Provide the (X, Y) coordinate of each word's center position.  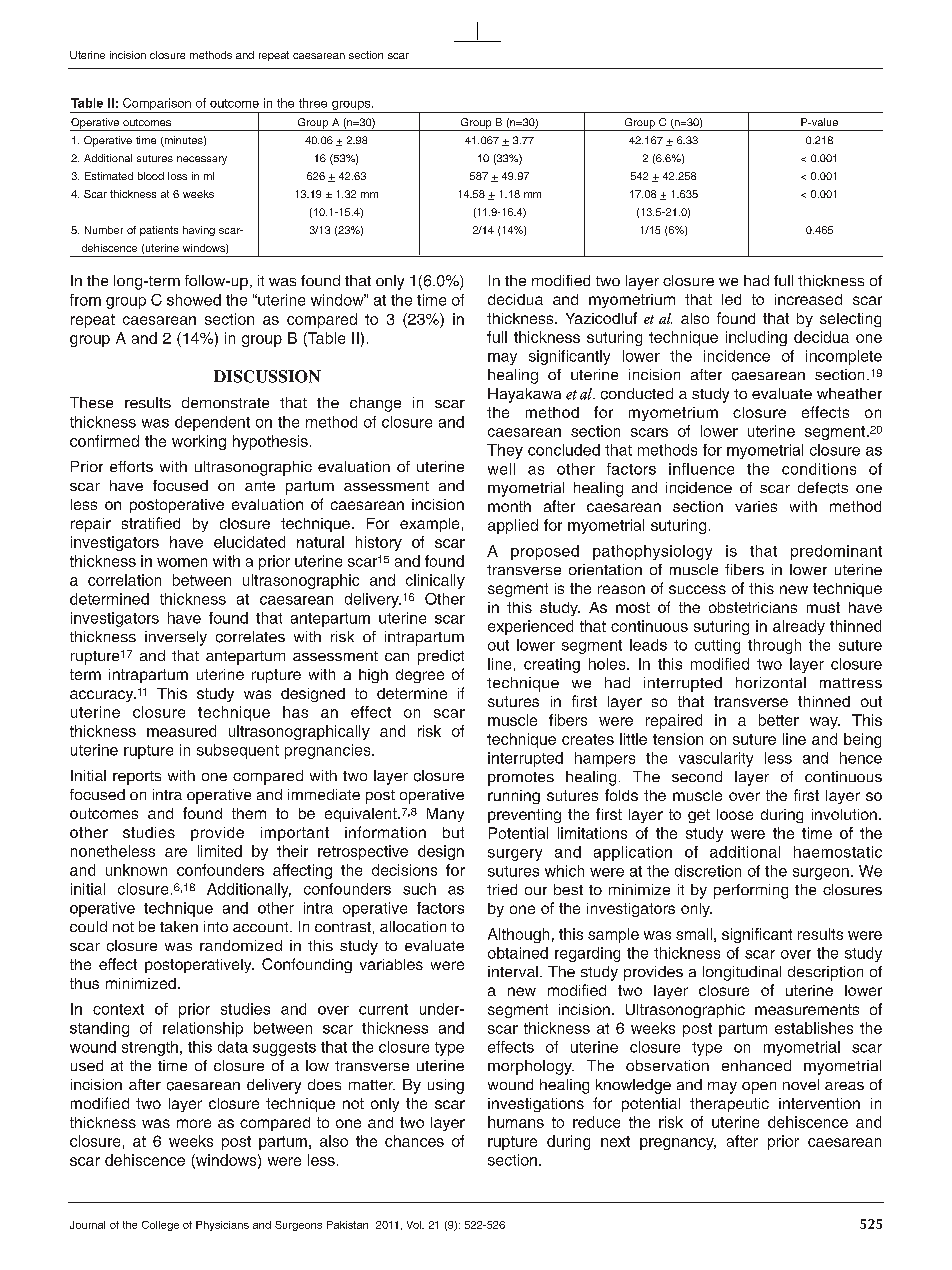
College (160, 1226)
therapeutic (729, 1105)
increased (808, 299)
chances (414, 1141)
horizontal (771, 682)
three (313, 103)
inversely (176, 638)
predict (441, 657)
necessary (202, 160)
